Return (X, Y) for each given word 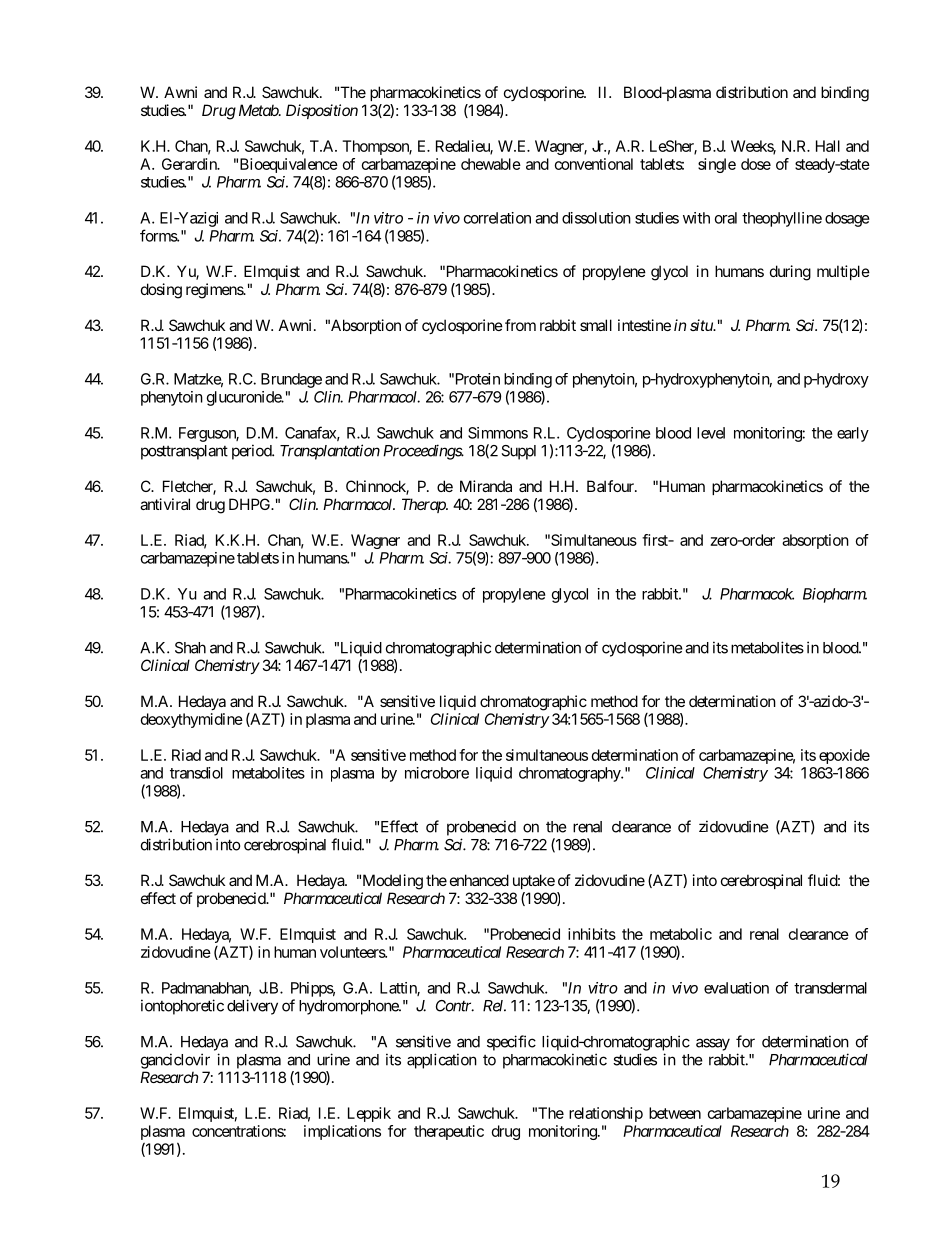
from (520, 325)
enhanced (479, 880)
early (853, 434)
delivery (252, 1007)
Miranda (486, 486)
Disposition (322, 111)
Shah (190, 648)
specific (511, 1043)
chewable (491, 164)
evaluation (736, 988)
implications (342, 1132)
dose (756, 164)
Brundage (291, 380)
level (711, 433)
